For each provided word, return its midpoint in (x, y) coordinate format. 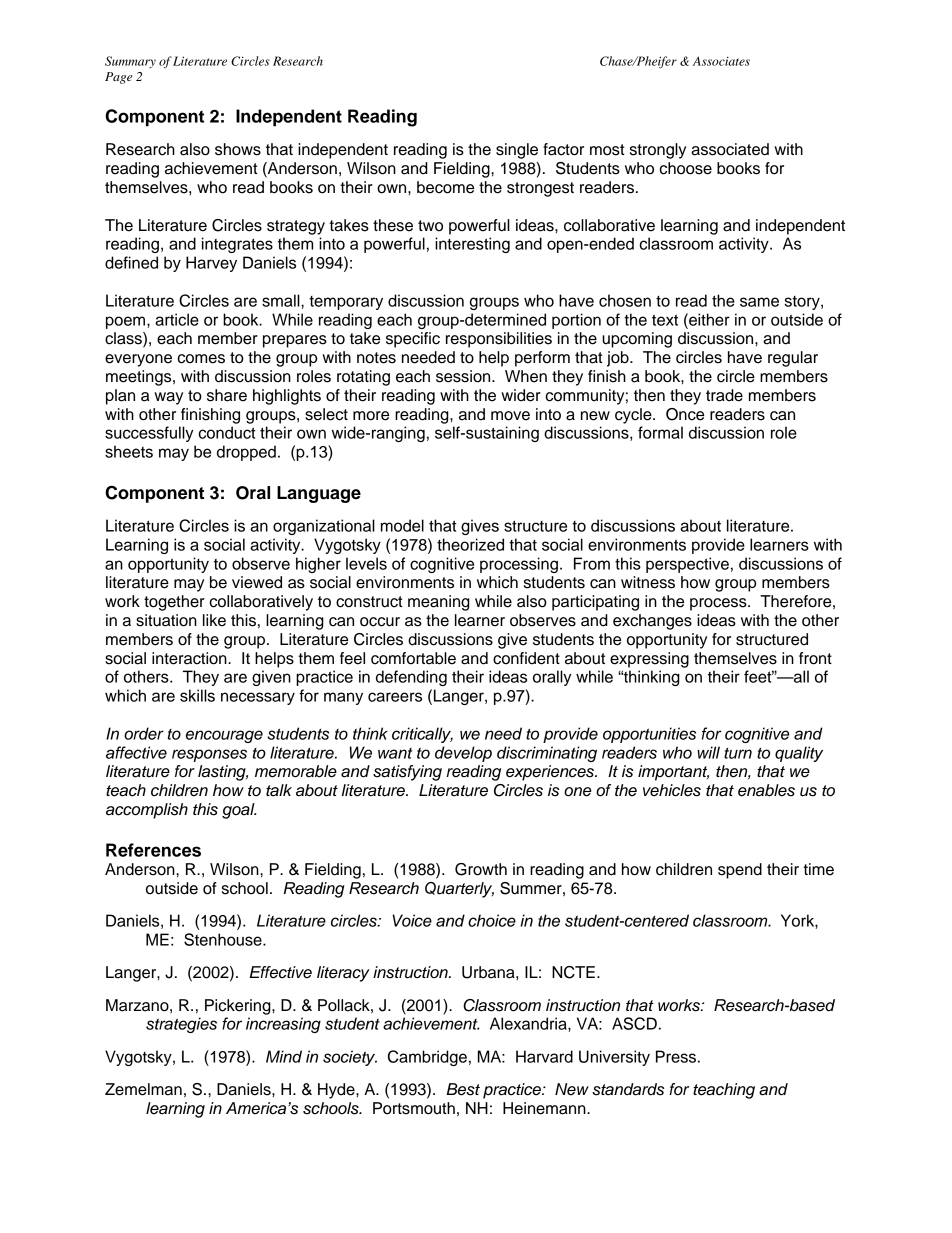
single (517, 151)
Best (463, 1089)
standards (628, 1089)
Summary (130, 62)
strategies (181, 1025)
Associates (721, 61)
